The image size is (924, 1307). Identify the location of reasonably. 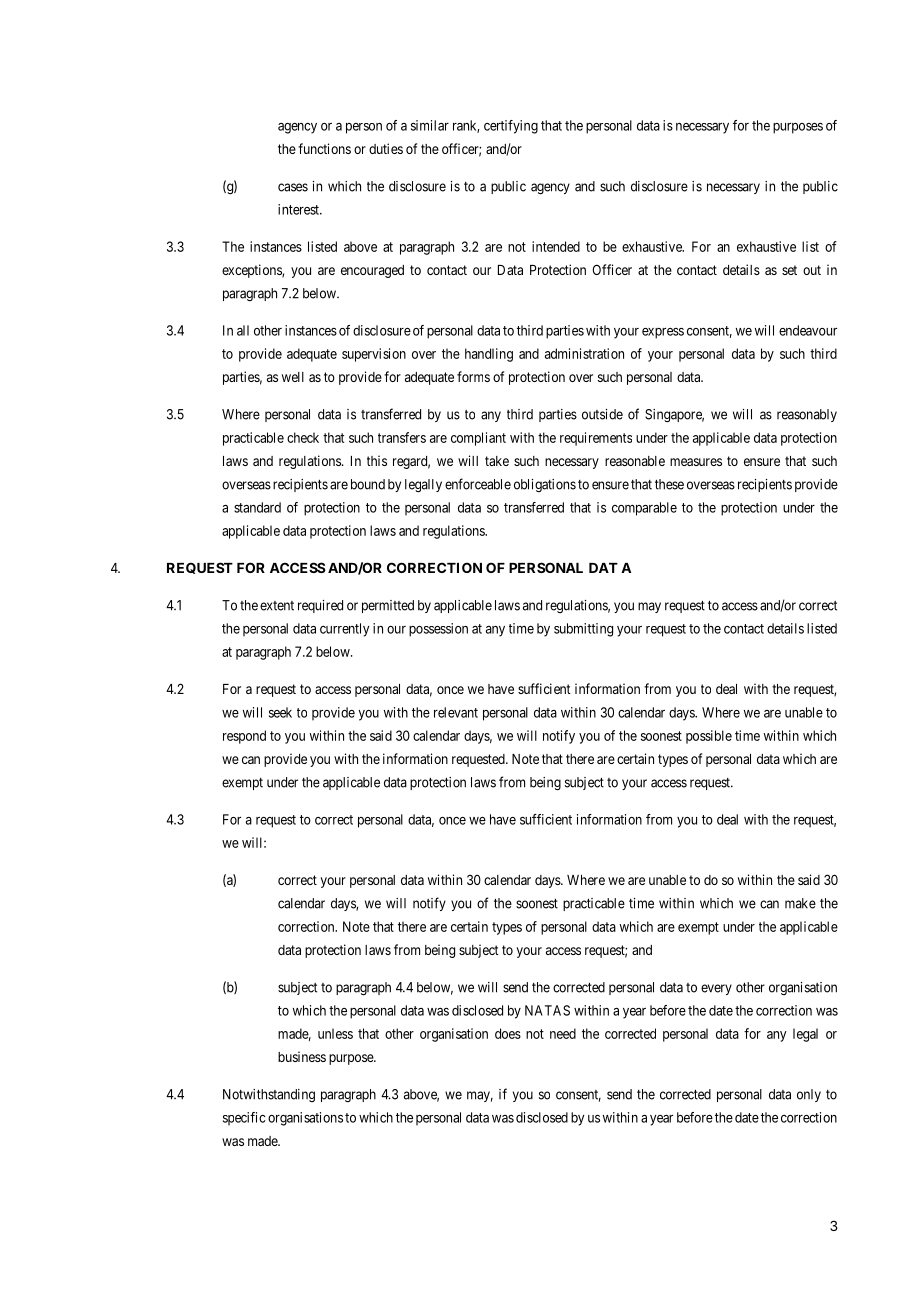
(807, 415).
